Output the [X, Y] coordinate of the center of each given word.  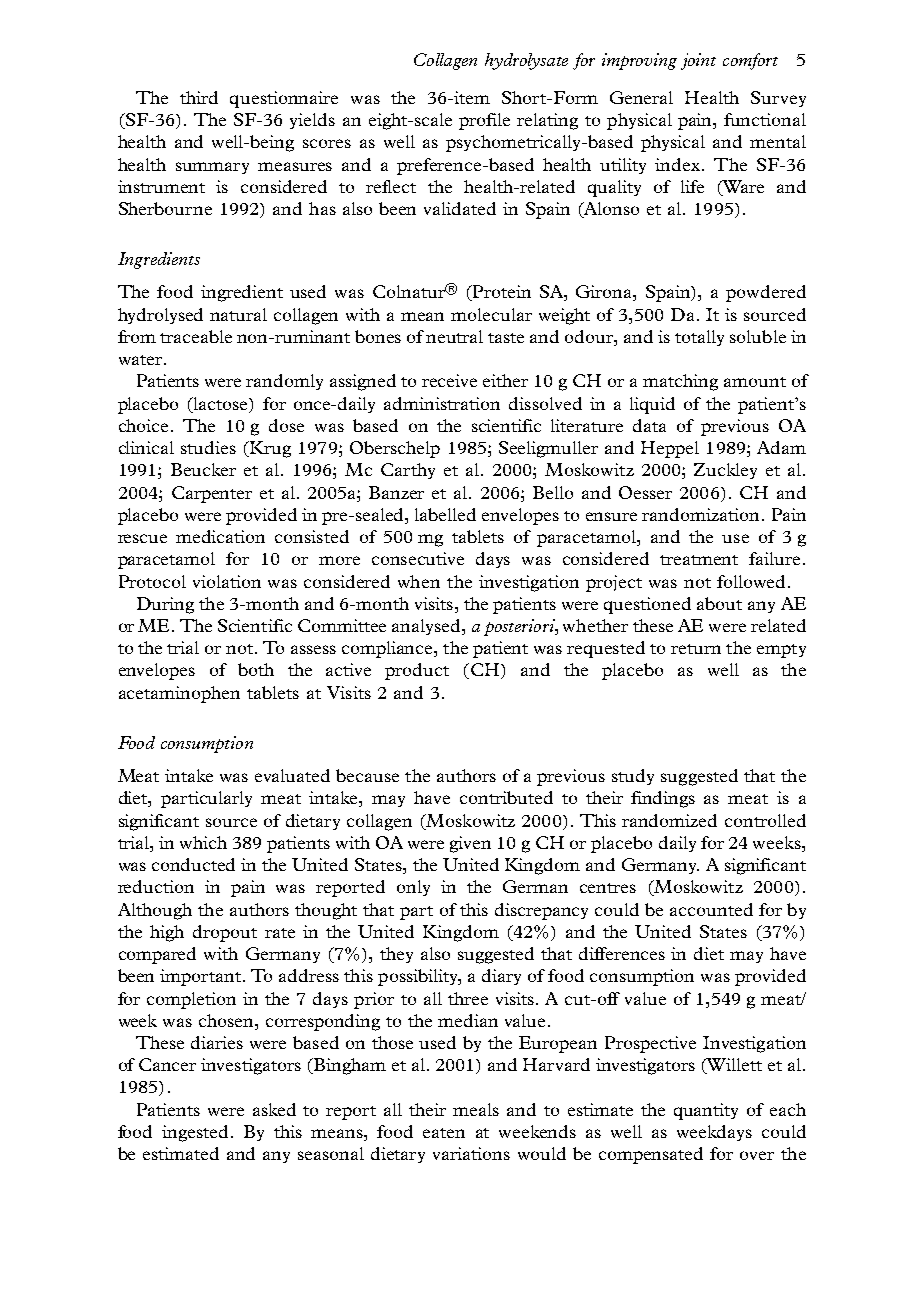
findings [663, 799]
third [199, 97]
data [649, 425]
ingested [195, 1133]
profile [484, 121]
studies [208, 447]
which [203, 842]
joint [698, 61]
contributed [506, 797]
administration [442, 403]
